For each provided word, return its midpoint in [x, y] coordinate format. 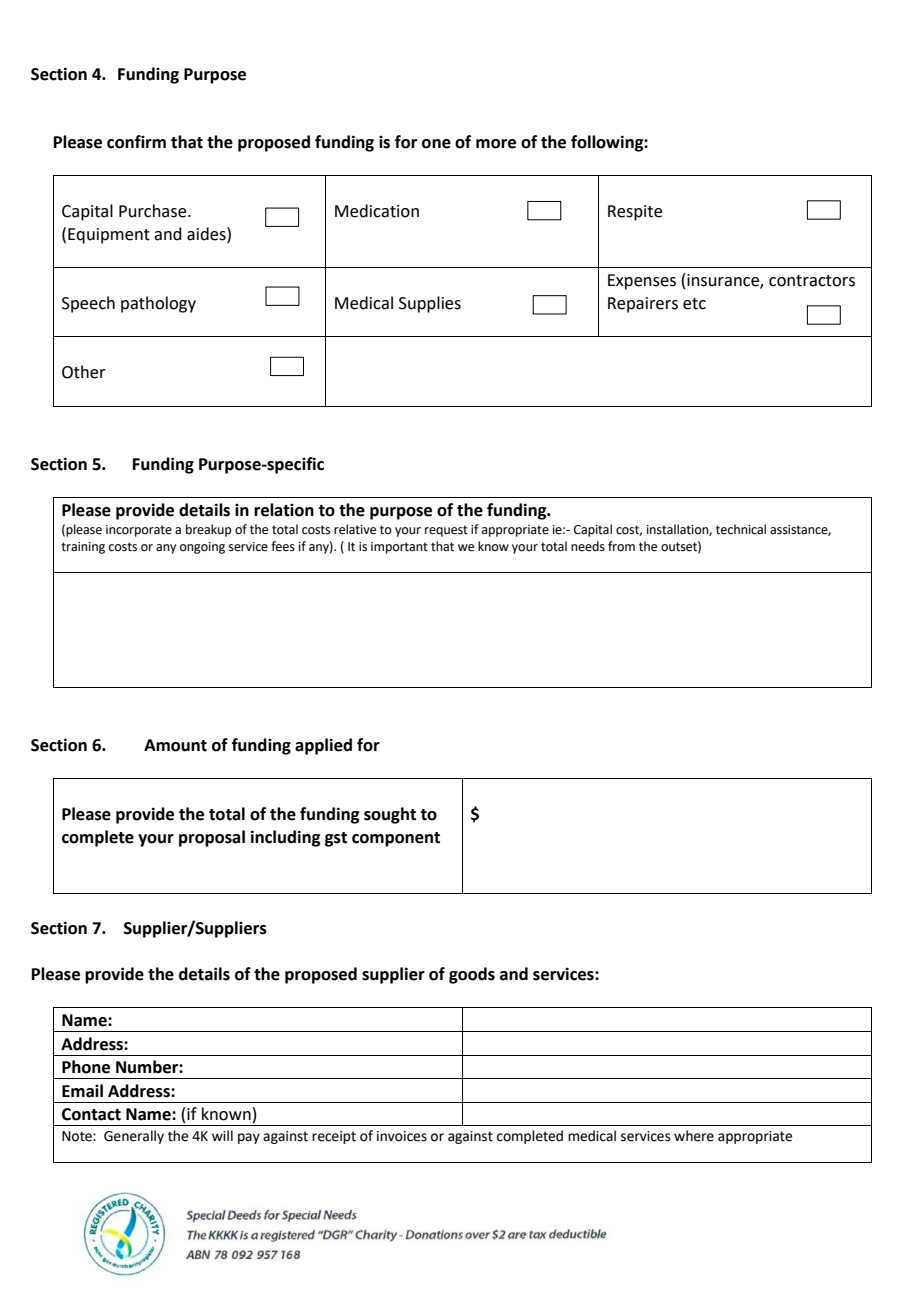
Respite [635, 213]
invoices [402, 1136]
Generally [134, 1137]
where [694, 1136]
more [496, 144]
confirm [136, 142]
